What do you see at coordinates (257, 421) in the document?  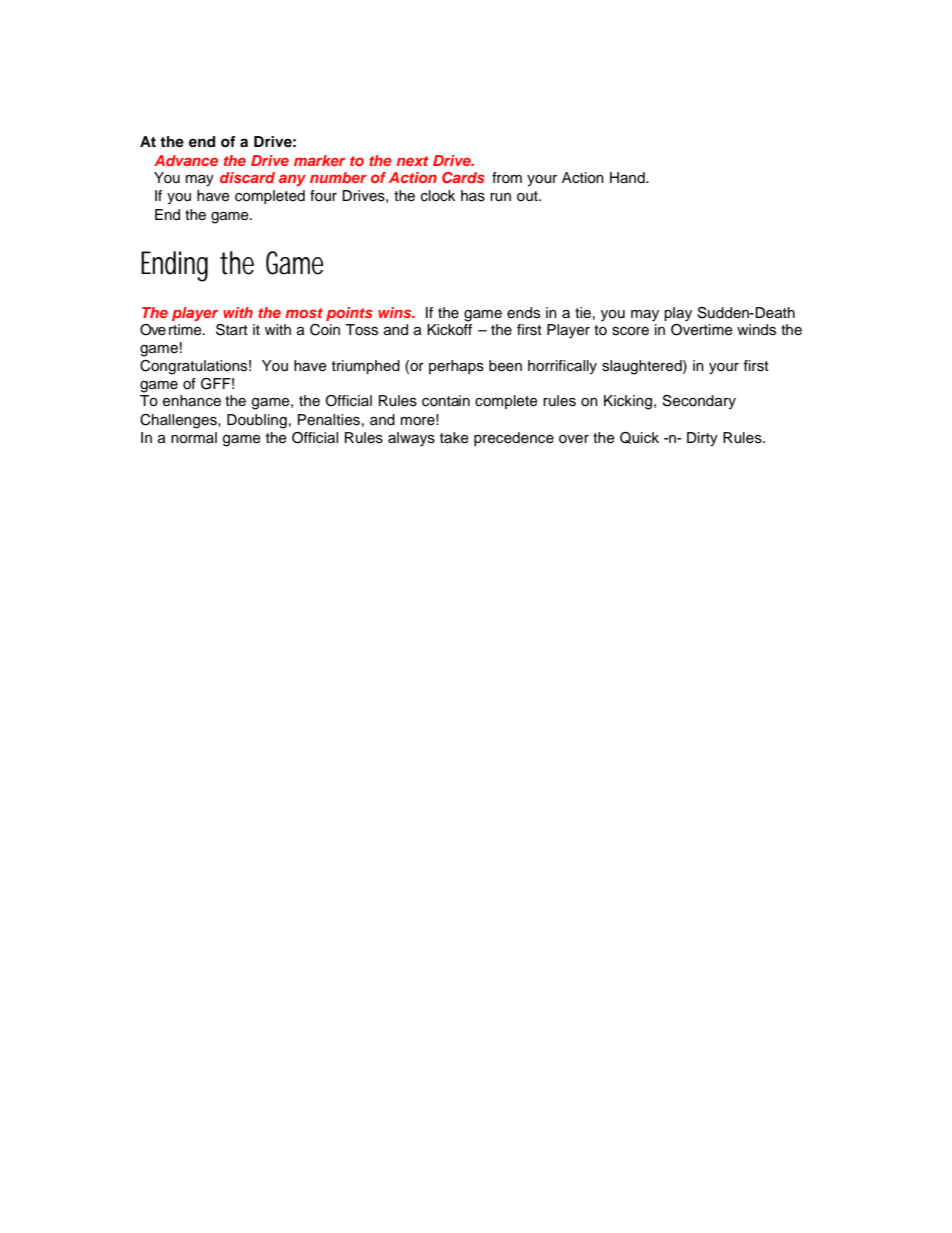 I see `Doubling` at bounding box center [257, 421].
